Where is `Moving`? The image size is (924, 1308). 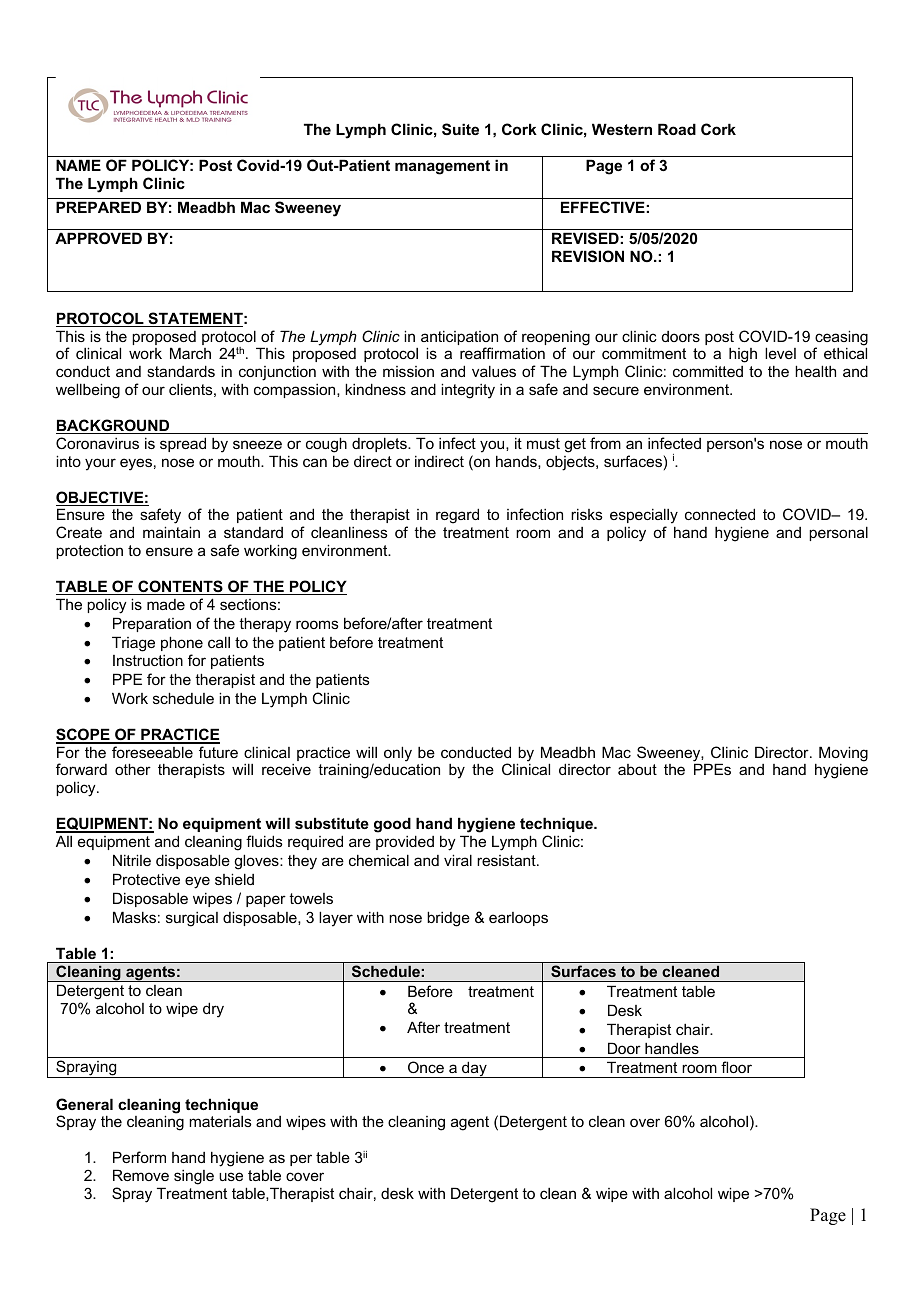 Moving is located at coordinates (843, 755).
